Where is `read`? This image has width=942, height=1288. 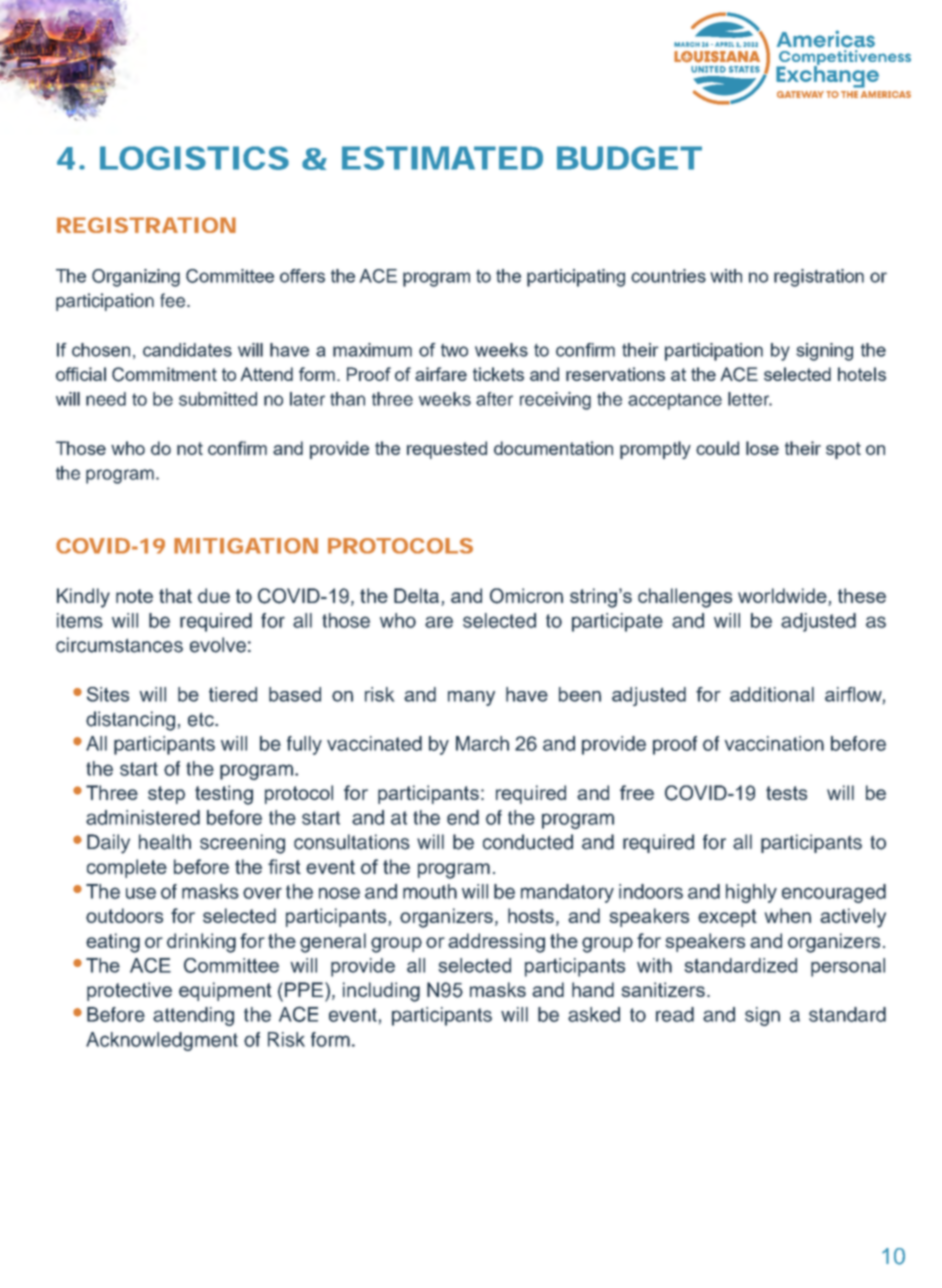 read is located at coordinates (675, 1014).
